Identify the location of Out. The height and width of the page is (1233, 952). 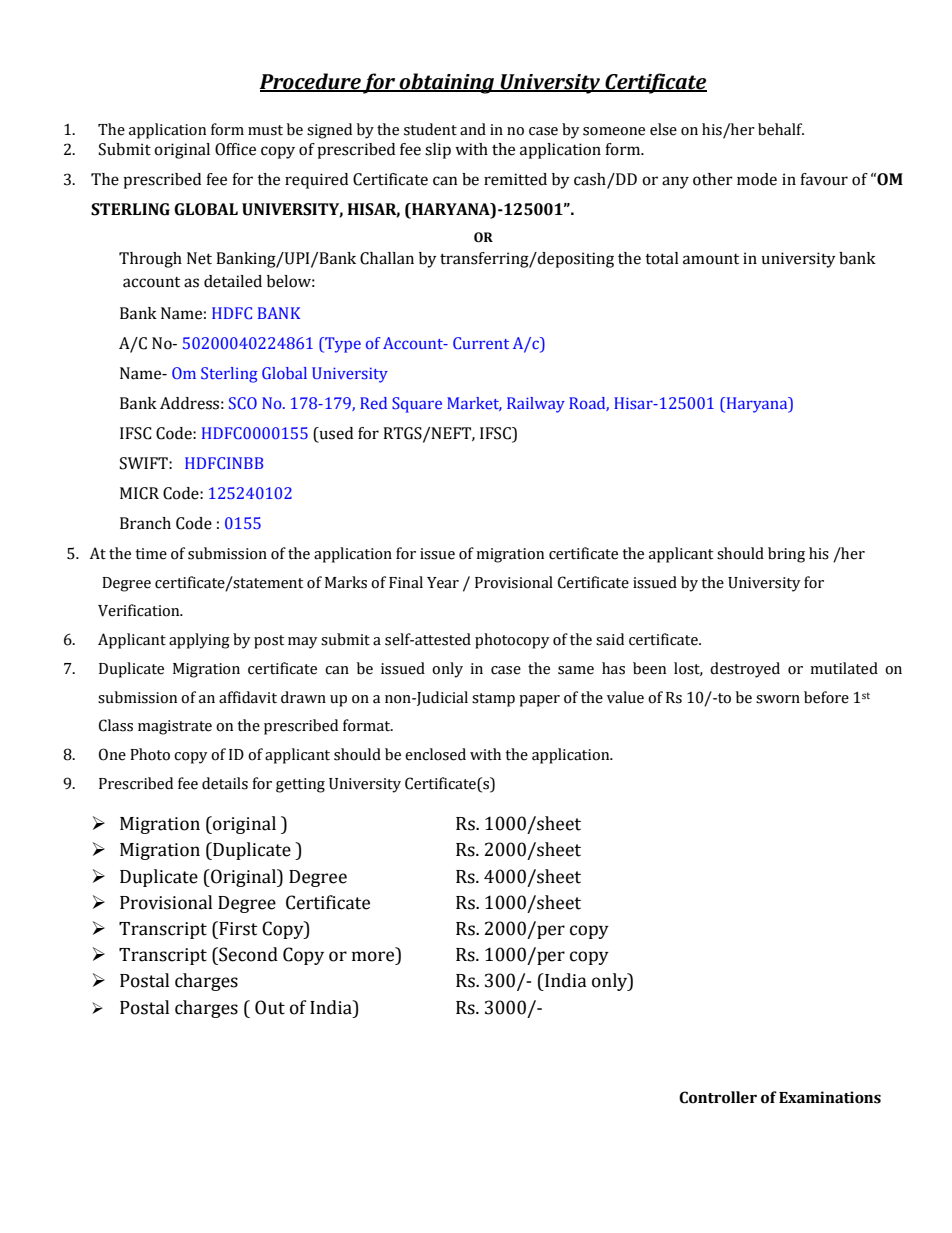
(270, 1007).
